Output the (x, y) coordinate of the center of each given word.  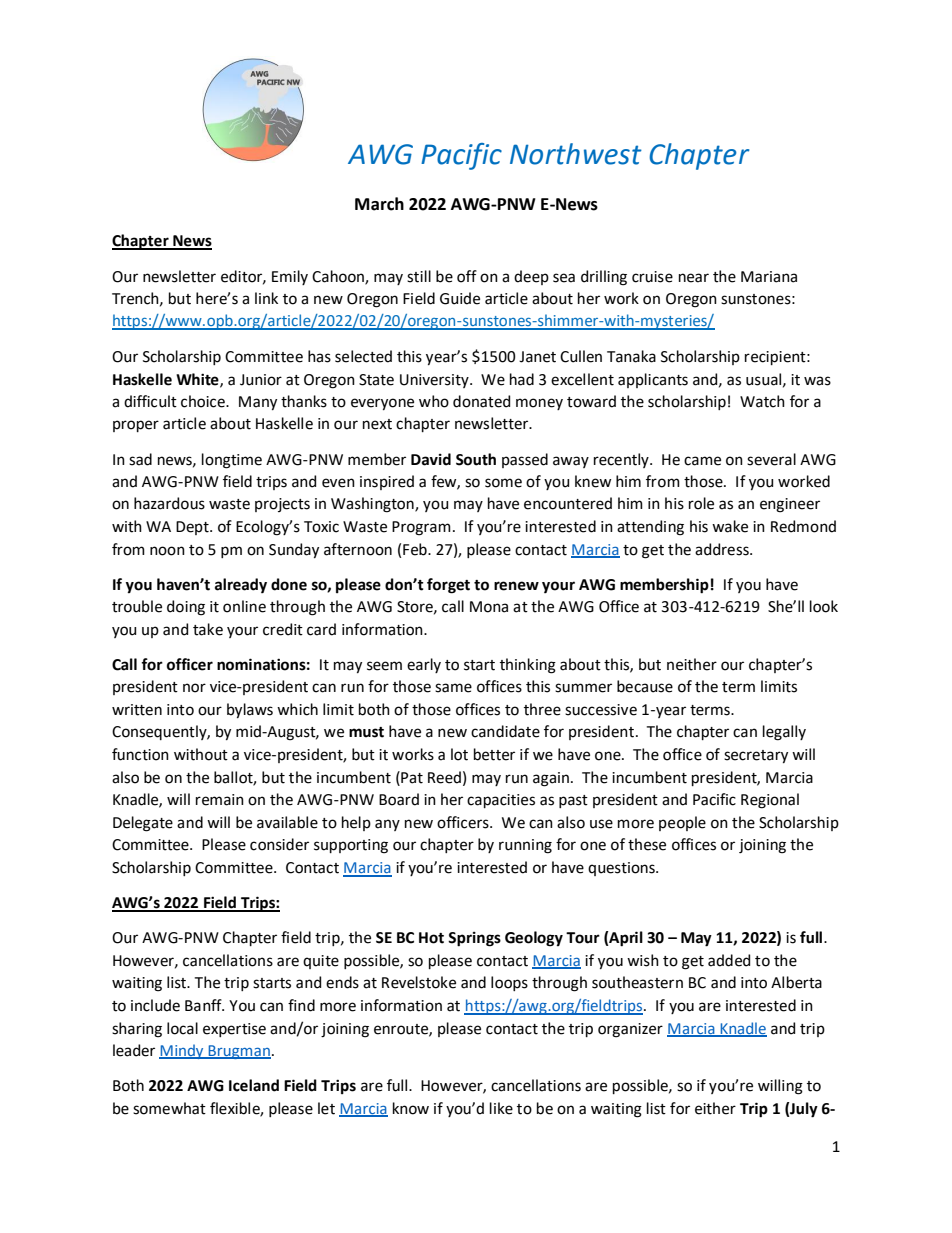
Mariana (769, 277)
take (208, 629)
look (824, 606)
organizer (630, 1030)
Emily (290, 277)
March (379, 204)
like (501, 1108)
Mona (489, 607)
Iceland (254, 1085)
